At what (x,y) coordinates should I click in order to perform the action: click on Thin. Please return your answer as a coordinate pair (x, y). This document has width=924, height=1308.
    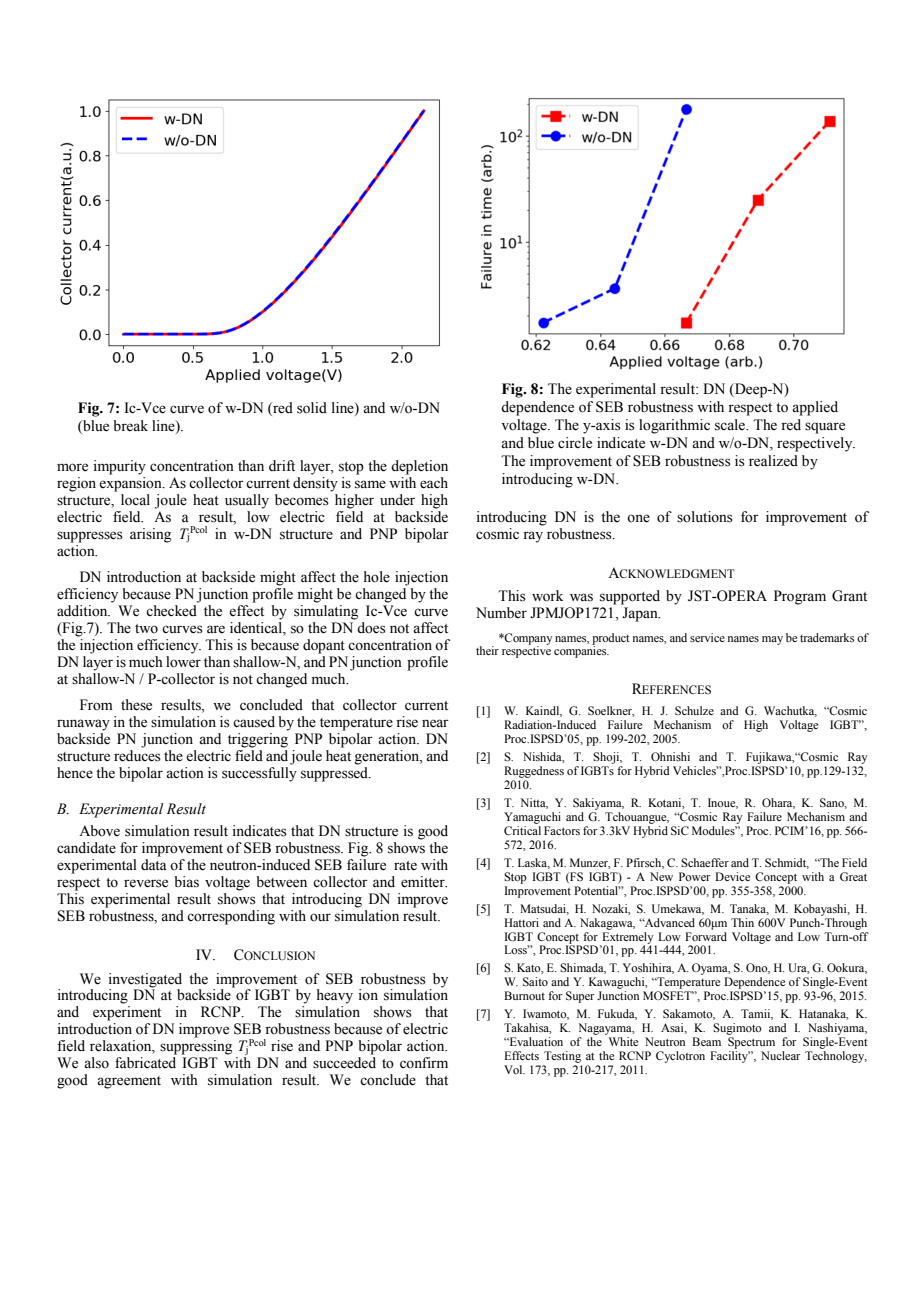
    Looking at the image, I should click on (742, 922).
